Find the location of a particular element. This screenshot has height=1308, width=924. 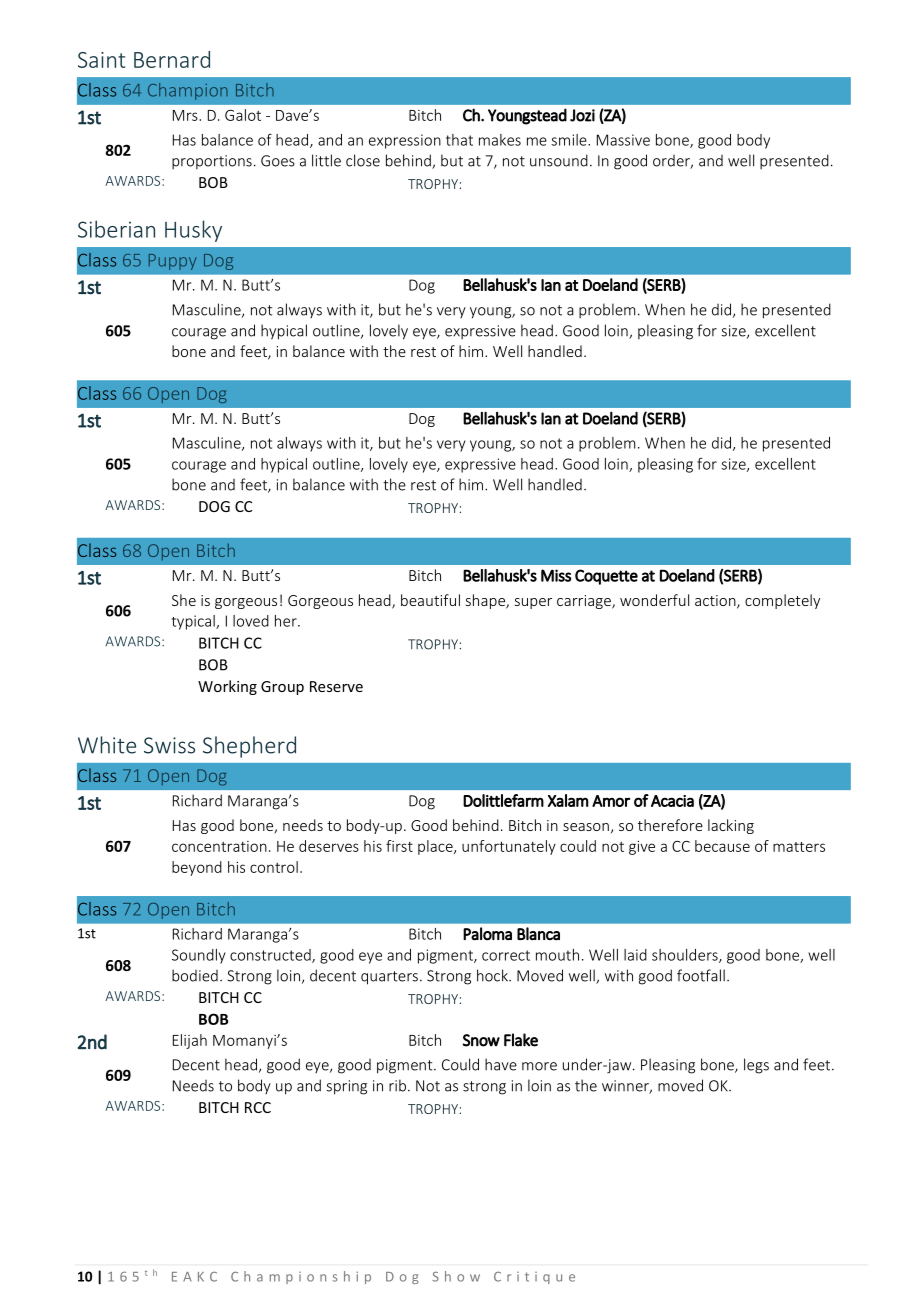

Elijah is located at coordinates (190, 1041).
